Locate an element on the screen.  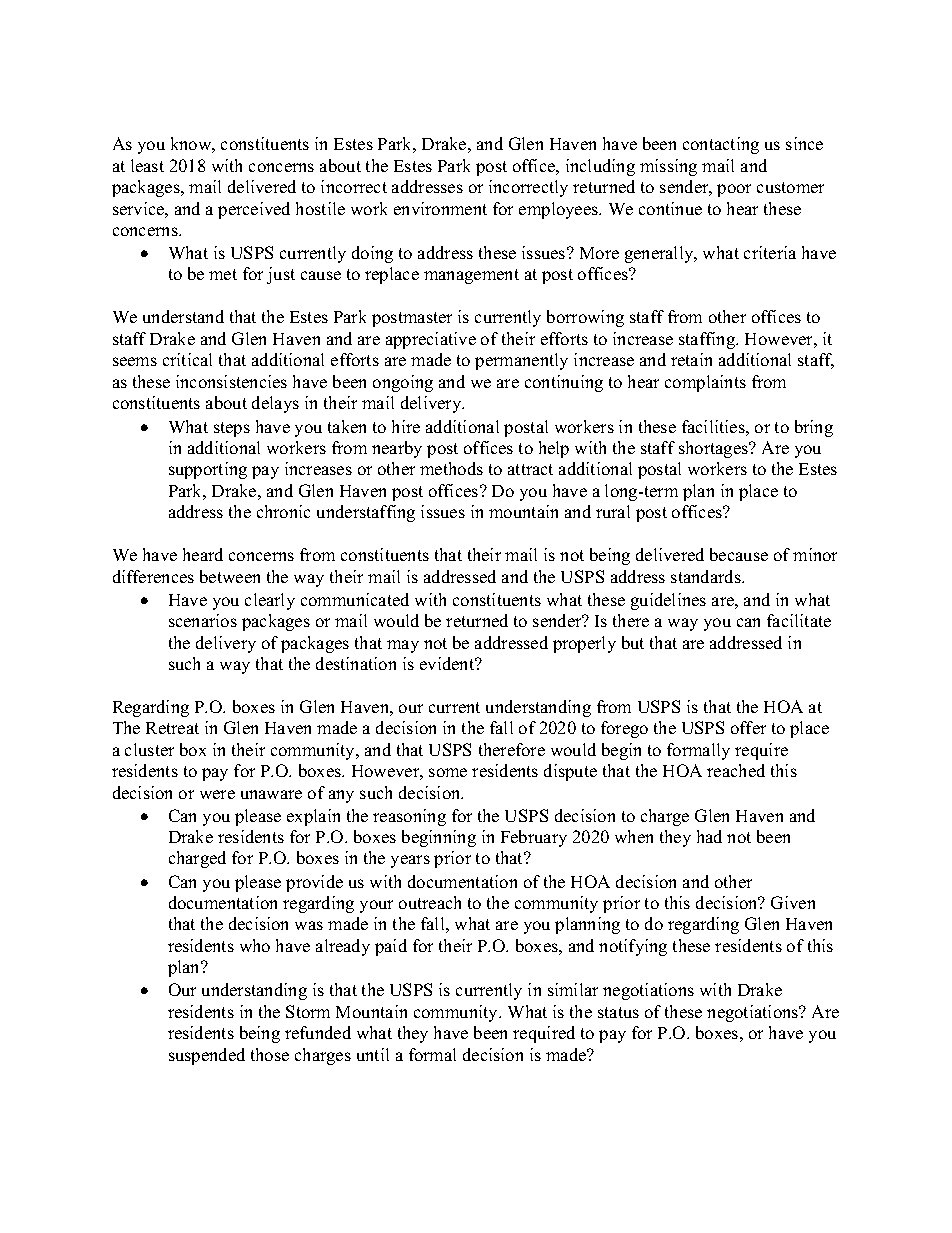
standards is located at coordinates (707, 576).
